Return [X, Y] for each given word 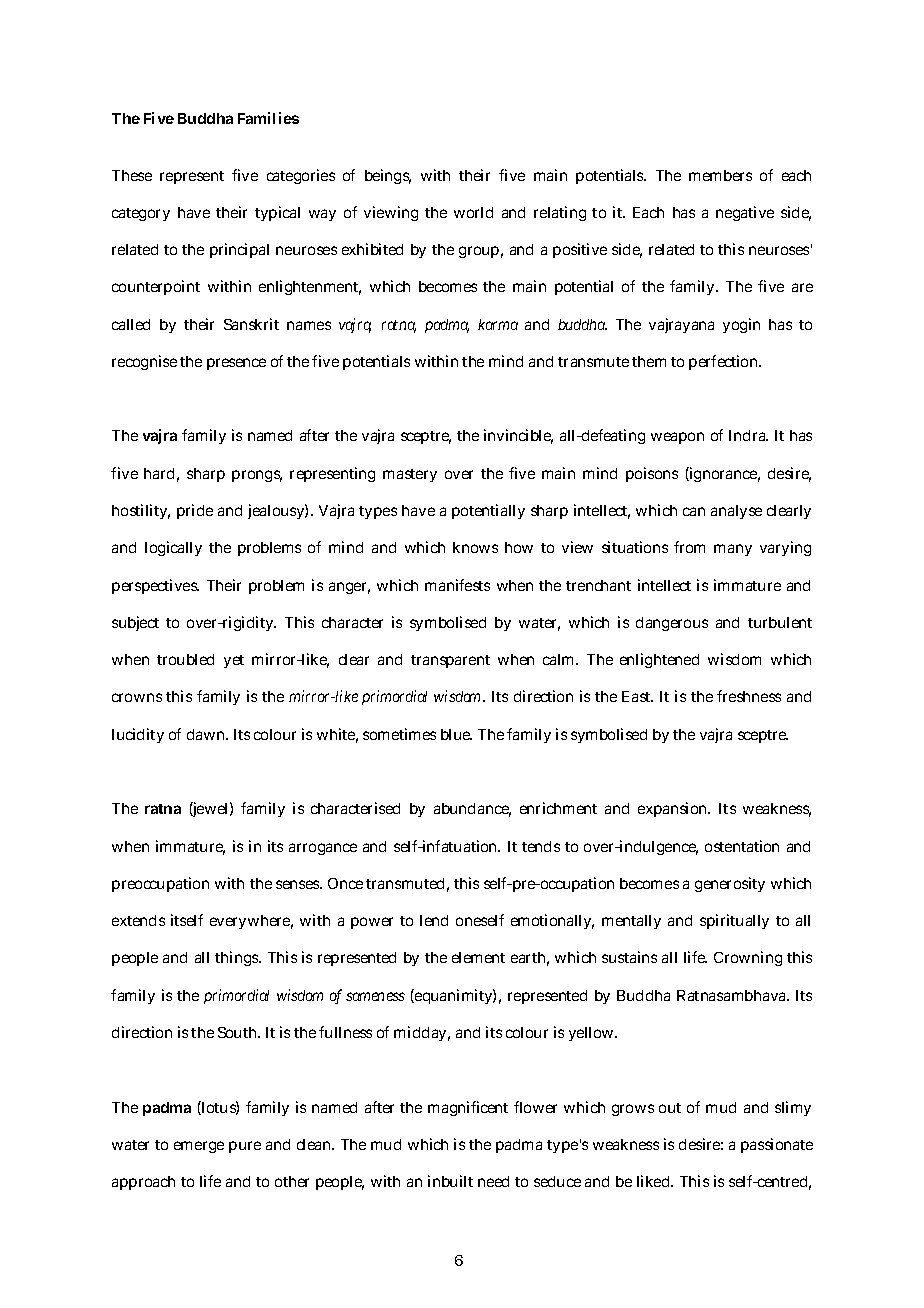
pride [195, 511]
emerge [199, 1147]
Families [268, 118]
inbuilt [450, 1181]
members [720, 175]
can [694, 511]
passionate [777, 1145]
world [473, 212]
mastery [410, 475]
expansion [674, 809]
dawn [207, 734]
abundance [472, 810]
